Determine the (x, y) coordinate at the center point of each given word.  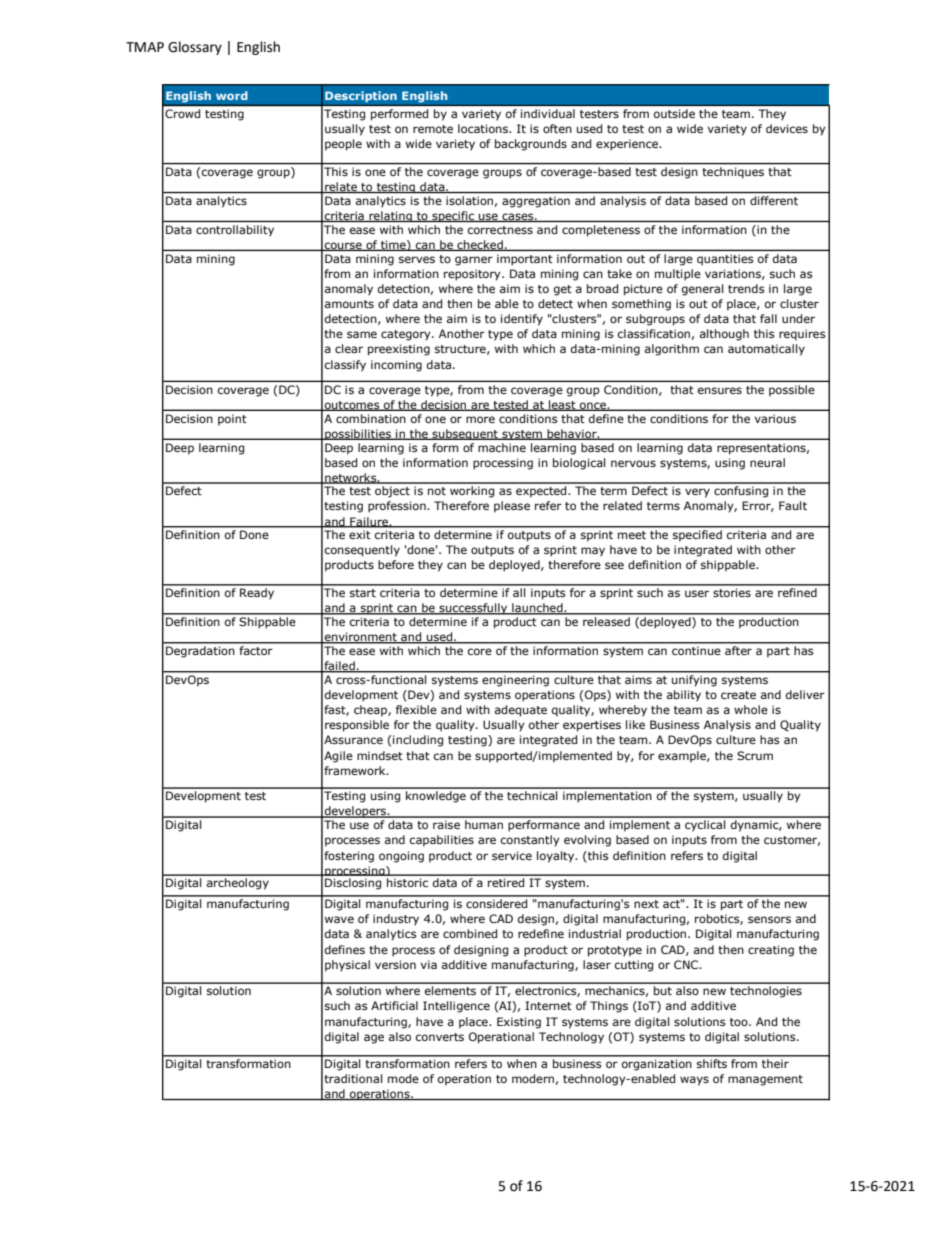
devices (787, 128)
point (232, 420)
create (738, 695)
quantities (725, 260)
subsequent (465, 434)
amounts (349, 304)
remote (433, 129)
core (480, 651)
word (232, 95)
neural (767, 462)
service (512, 855)
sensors (769, 919)
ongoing (401, 857)
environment (361, 638)
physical (347, 966)
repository (473, 275)
